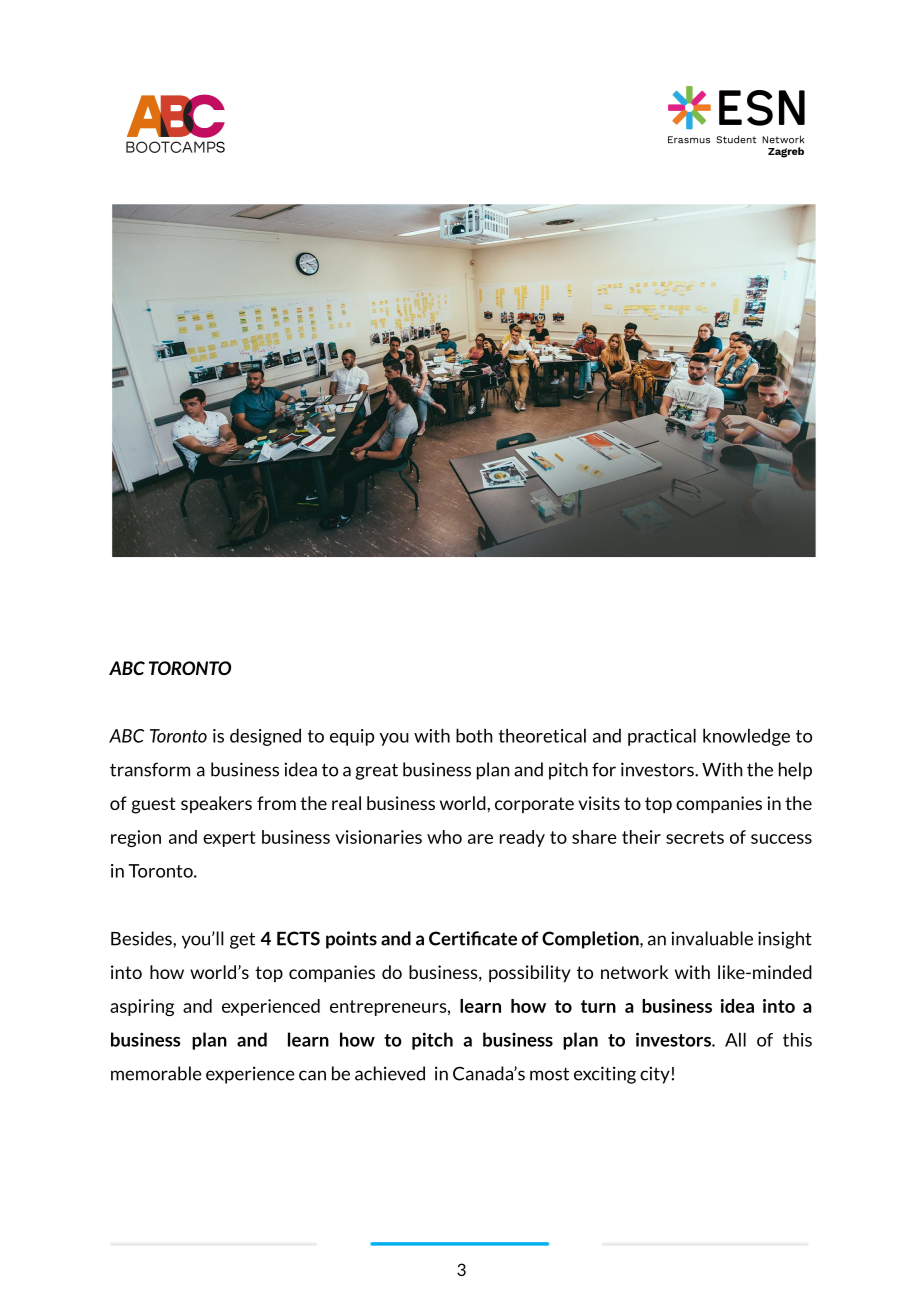 This screenshot has height=1307, width=924. What do you see at coordinates (746, 737) in the screenshot?
I see `knowledge` at bounding box center [746, 737].
